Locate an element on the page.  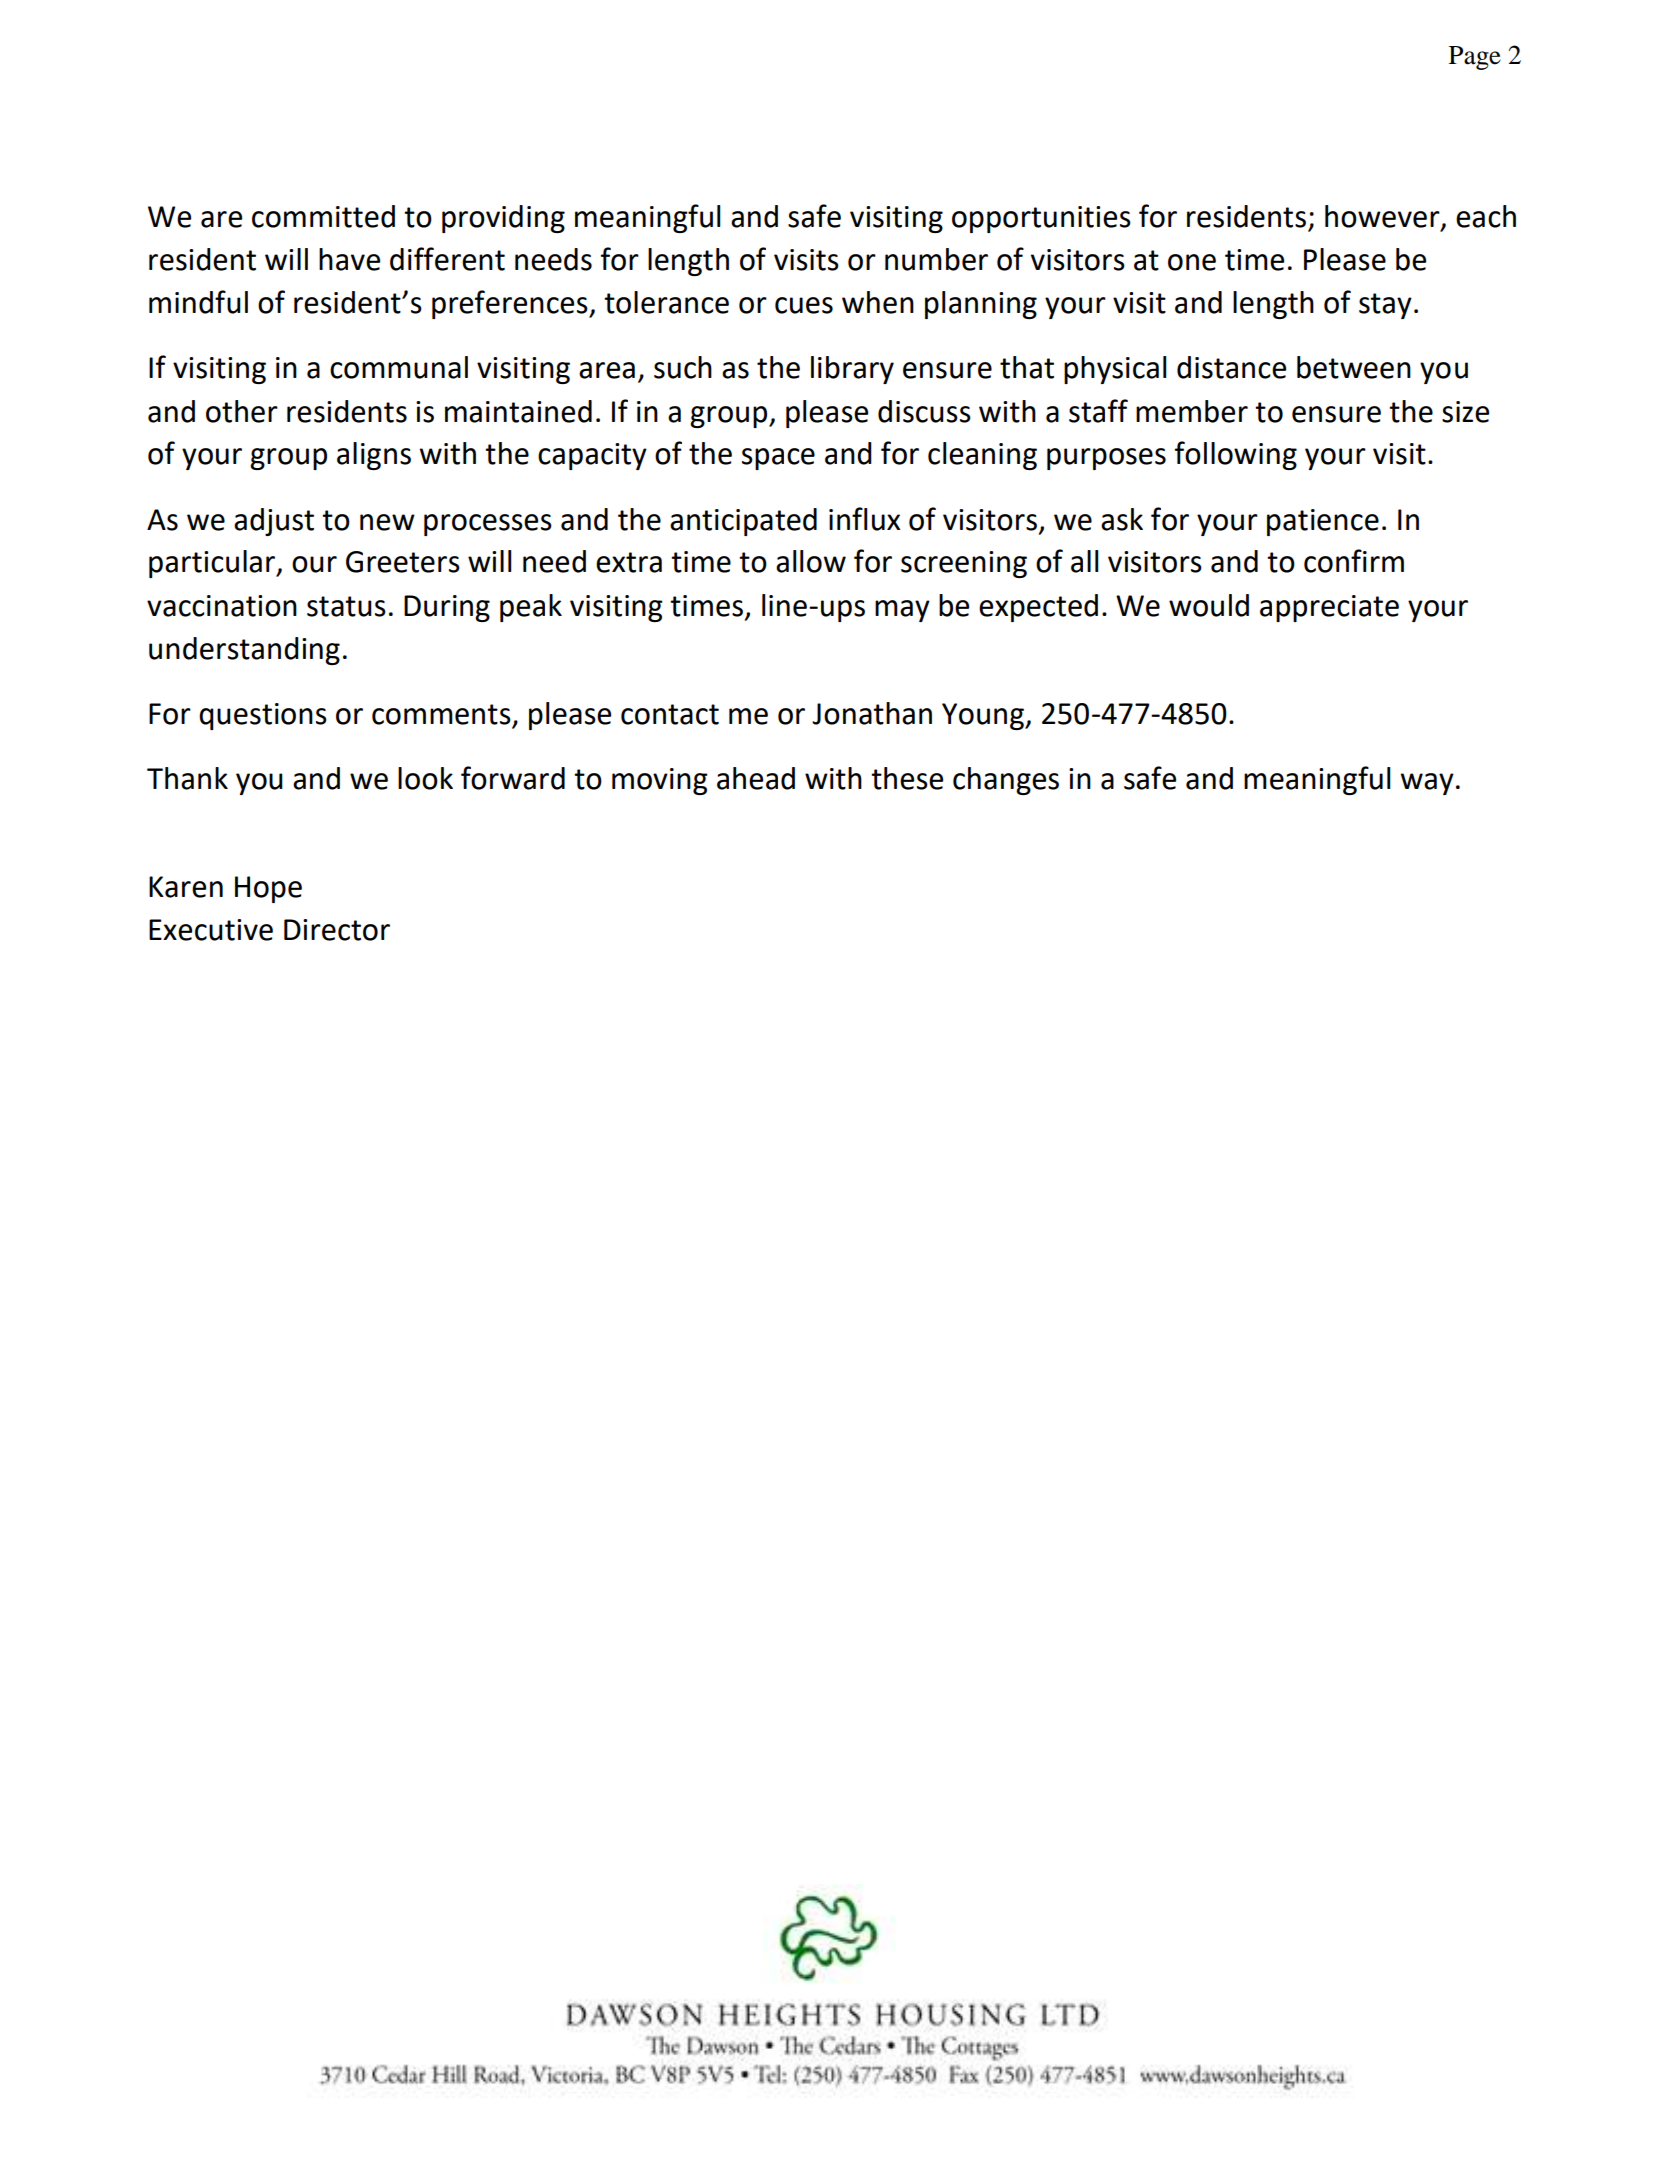
opportunities is located at coordinates (1041, 219).
